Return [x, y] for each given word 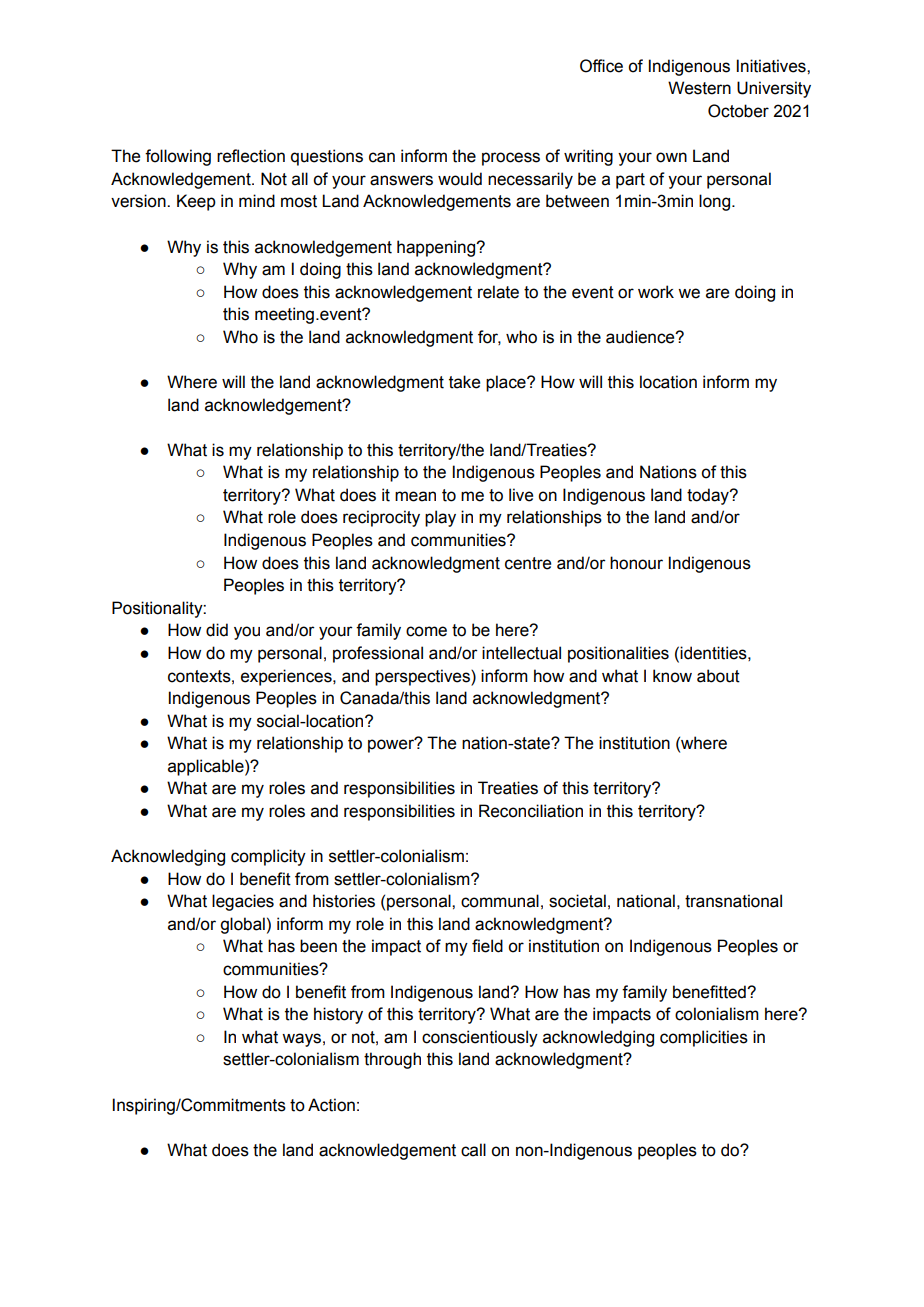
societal [577, 901]
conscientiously [480, 1038]
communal [500, 901]
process [511, 159]
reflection [251, 156]
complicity [268, 857]
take [464, 382]
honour [636, 563]
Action [331, 1105]
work [656, 292]
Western [699, 88]
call [473, 1150]
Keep [196, 202]
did [217, 630]
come [426, 631]
